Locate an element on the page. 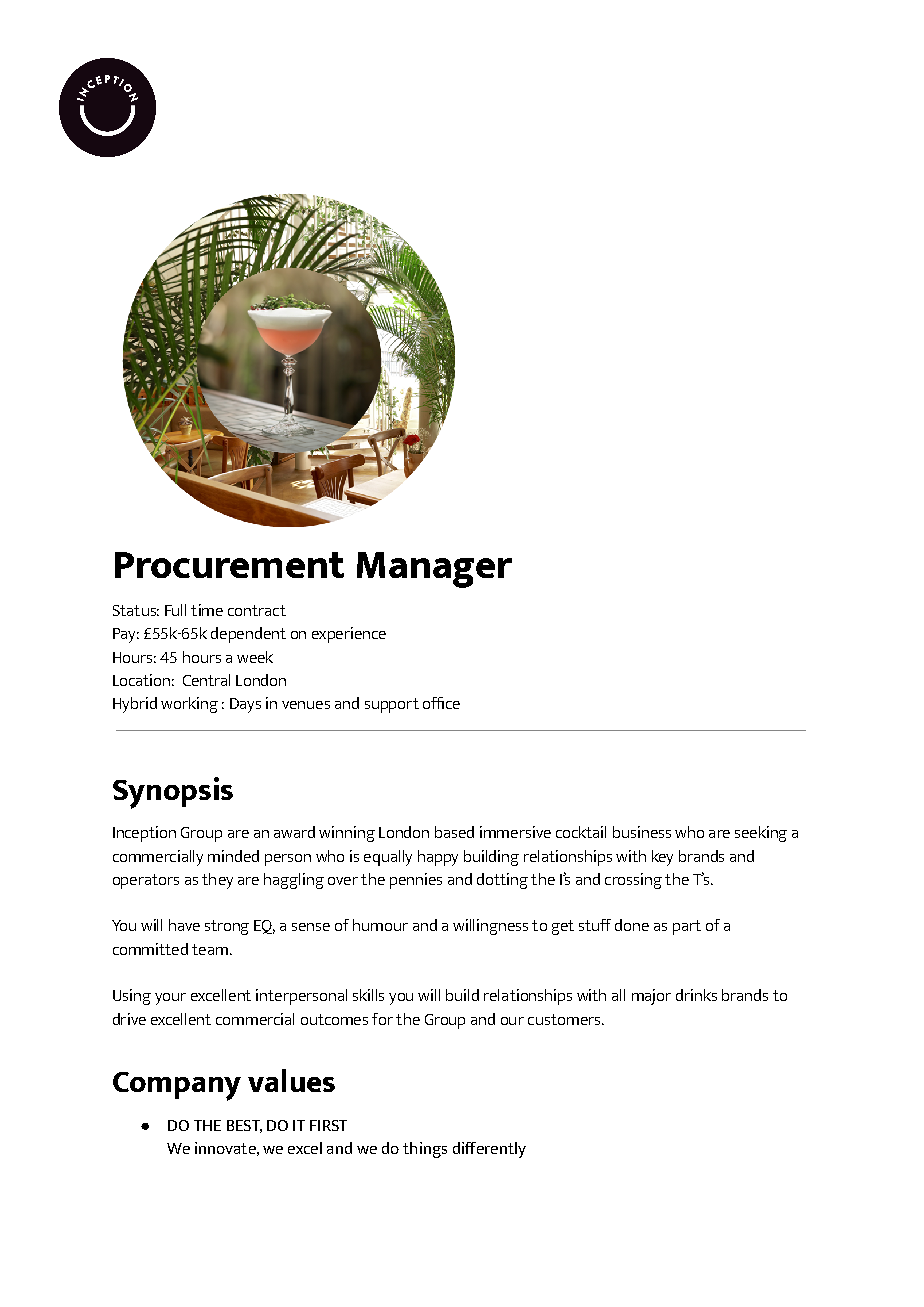 This document has width=924, height=1307. Manager is located at coordinates (434, 570).
